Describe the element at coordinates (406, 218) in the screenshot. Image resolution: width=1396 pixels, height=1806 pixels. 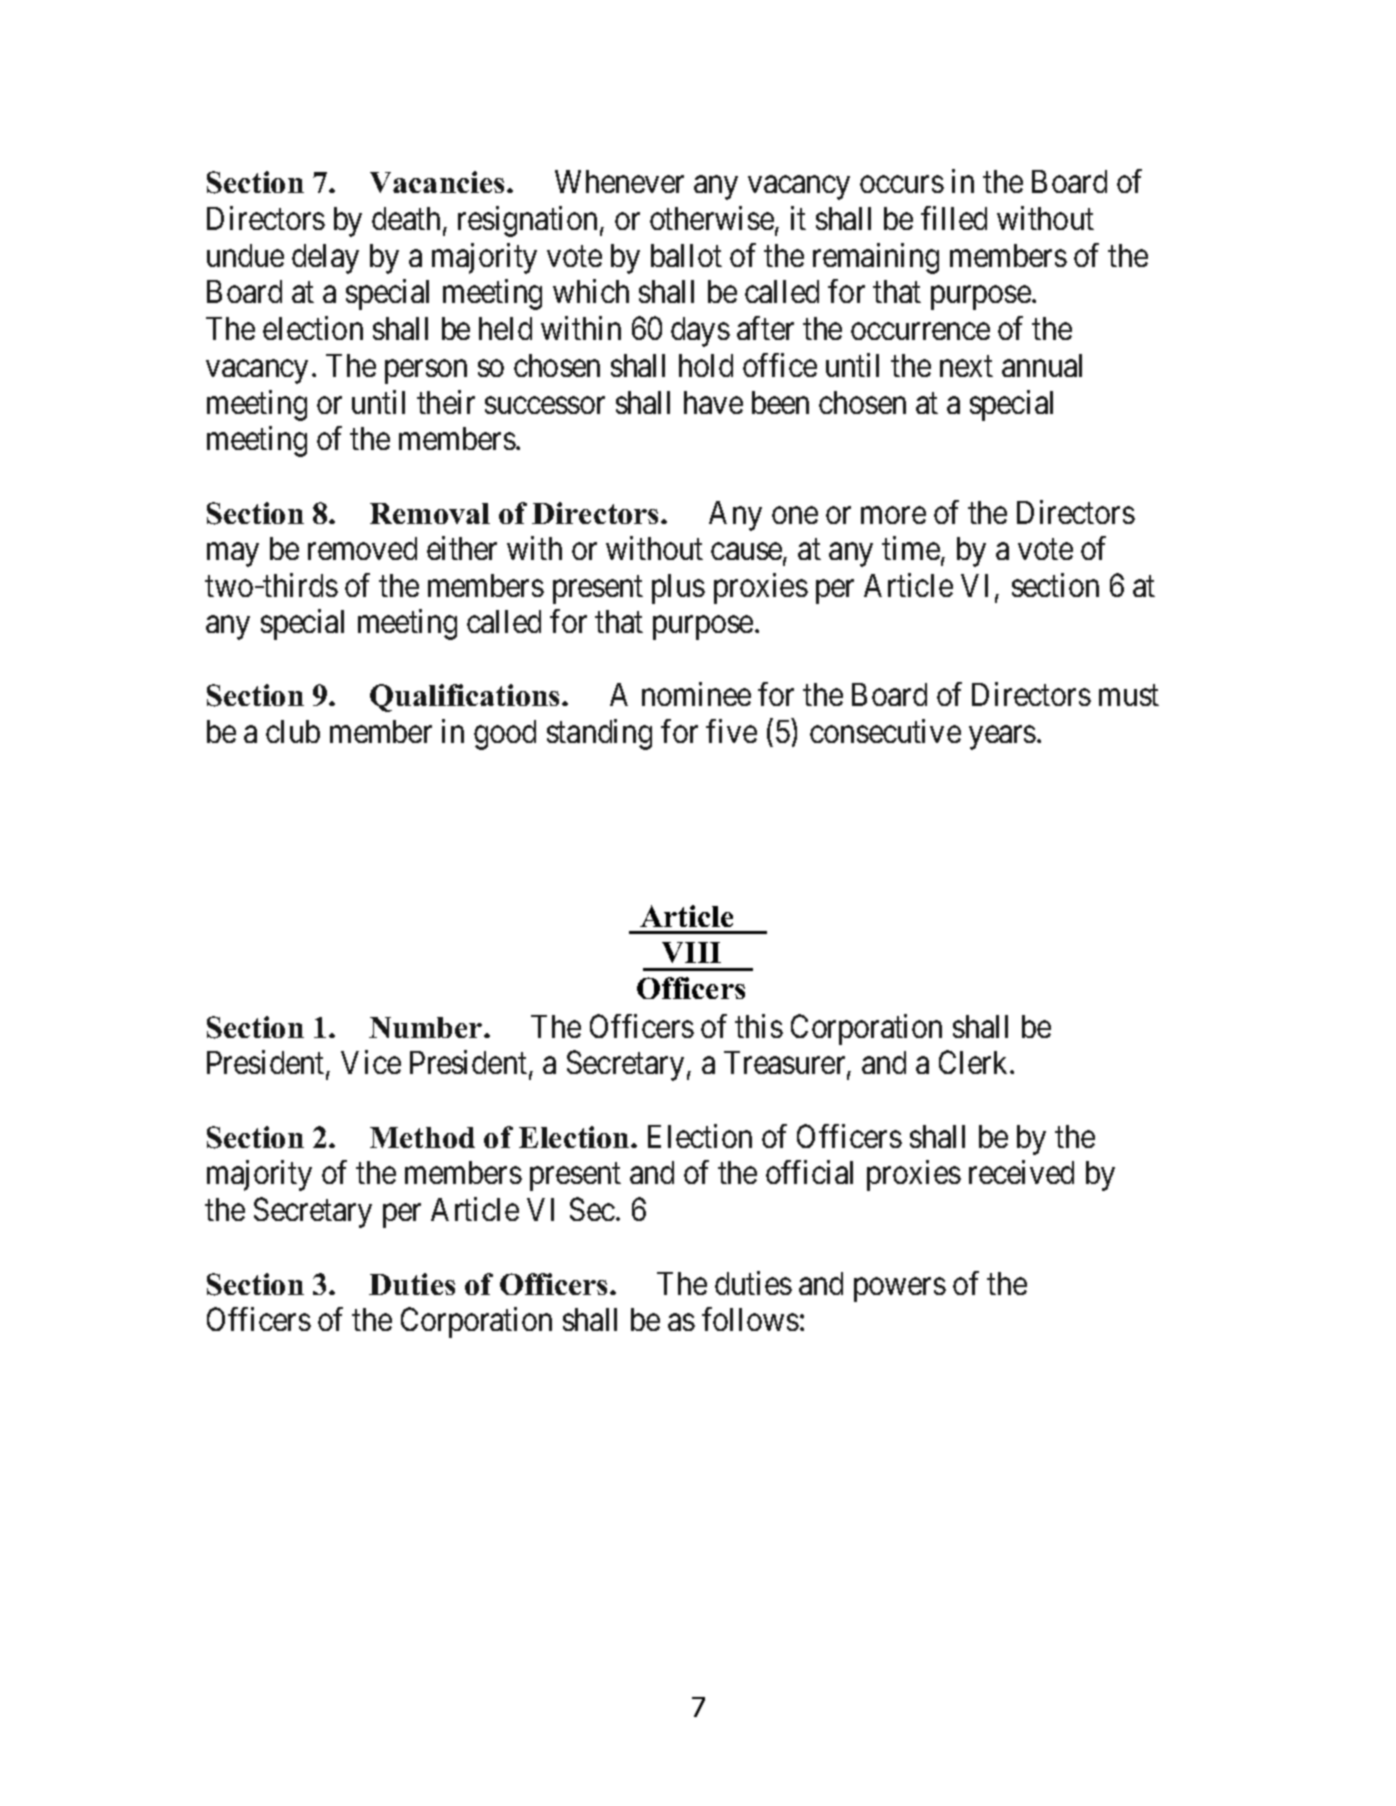
I see `death` at that location.
